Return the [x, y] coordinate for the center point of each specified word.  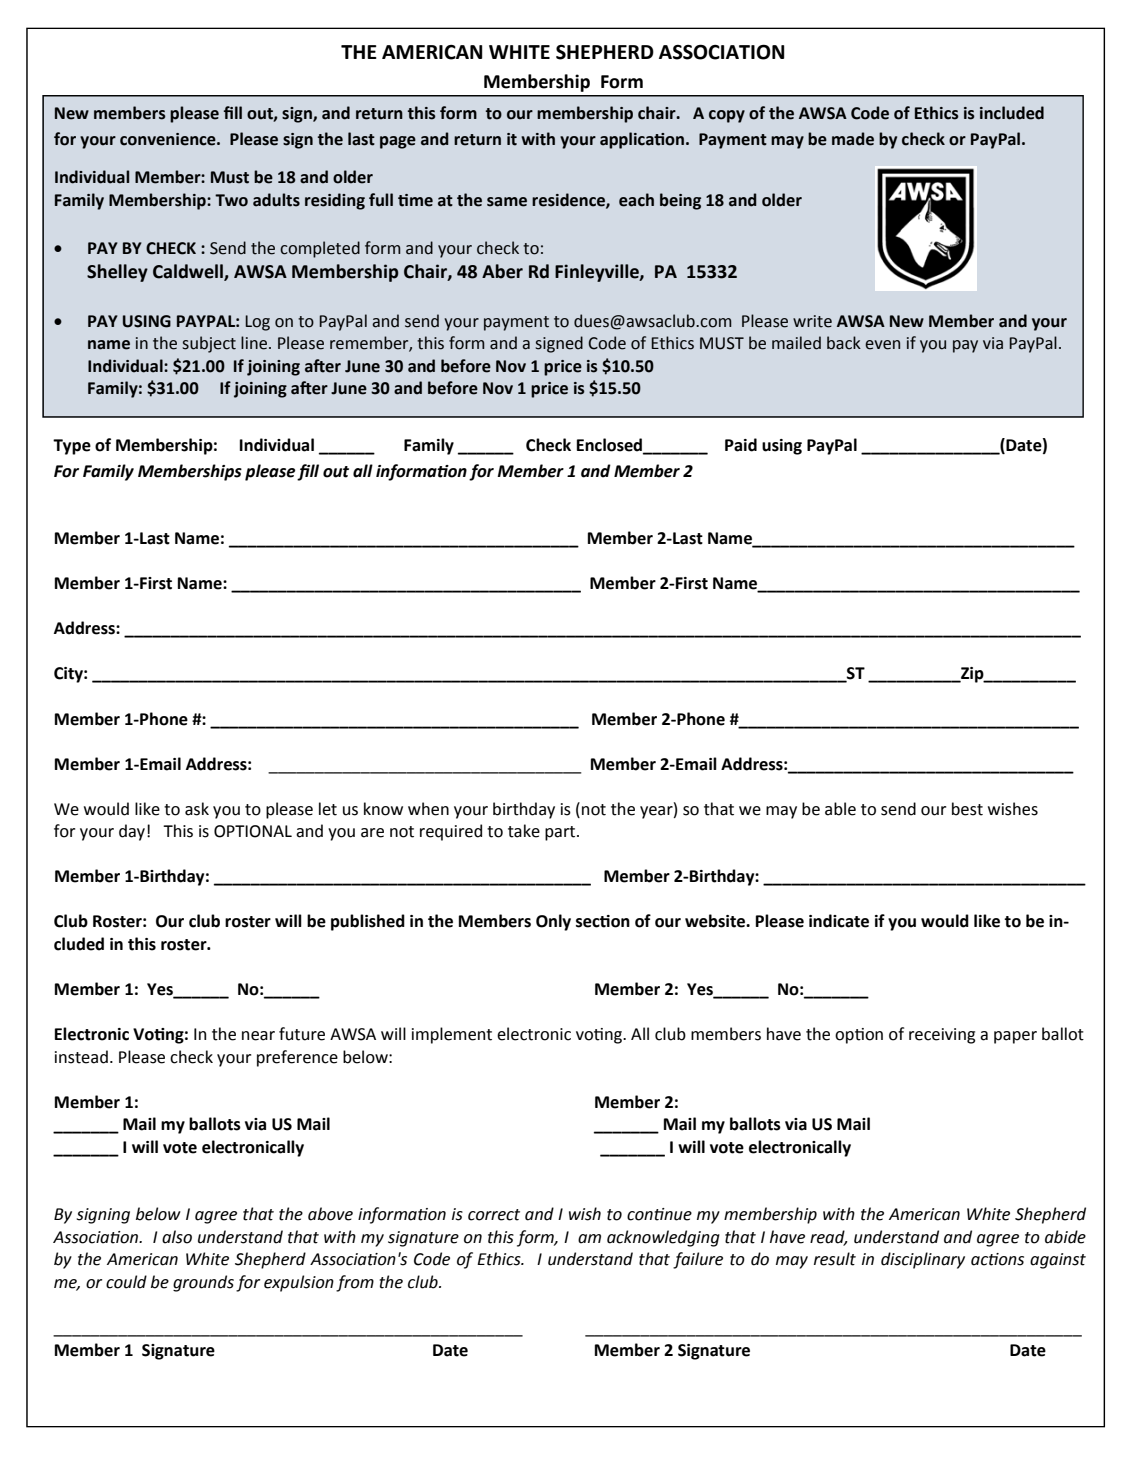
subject [209, 344]
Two [231, 200]
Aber [502, 271]
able [840, 809]
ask [197, 809]
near [258, 1036]
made [853, 139]
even [882, 345]
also [177, 1237]
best [967, 809]
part [561, 833]
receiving [942, 1036]
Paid [741, 445]
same [507, 202]
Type [72, 447]
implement [452, 1035]
